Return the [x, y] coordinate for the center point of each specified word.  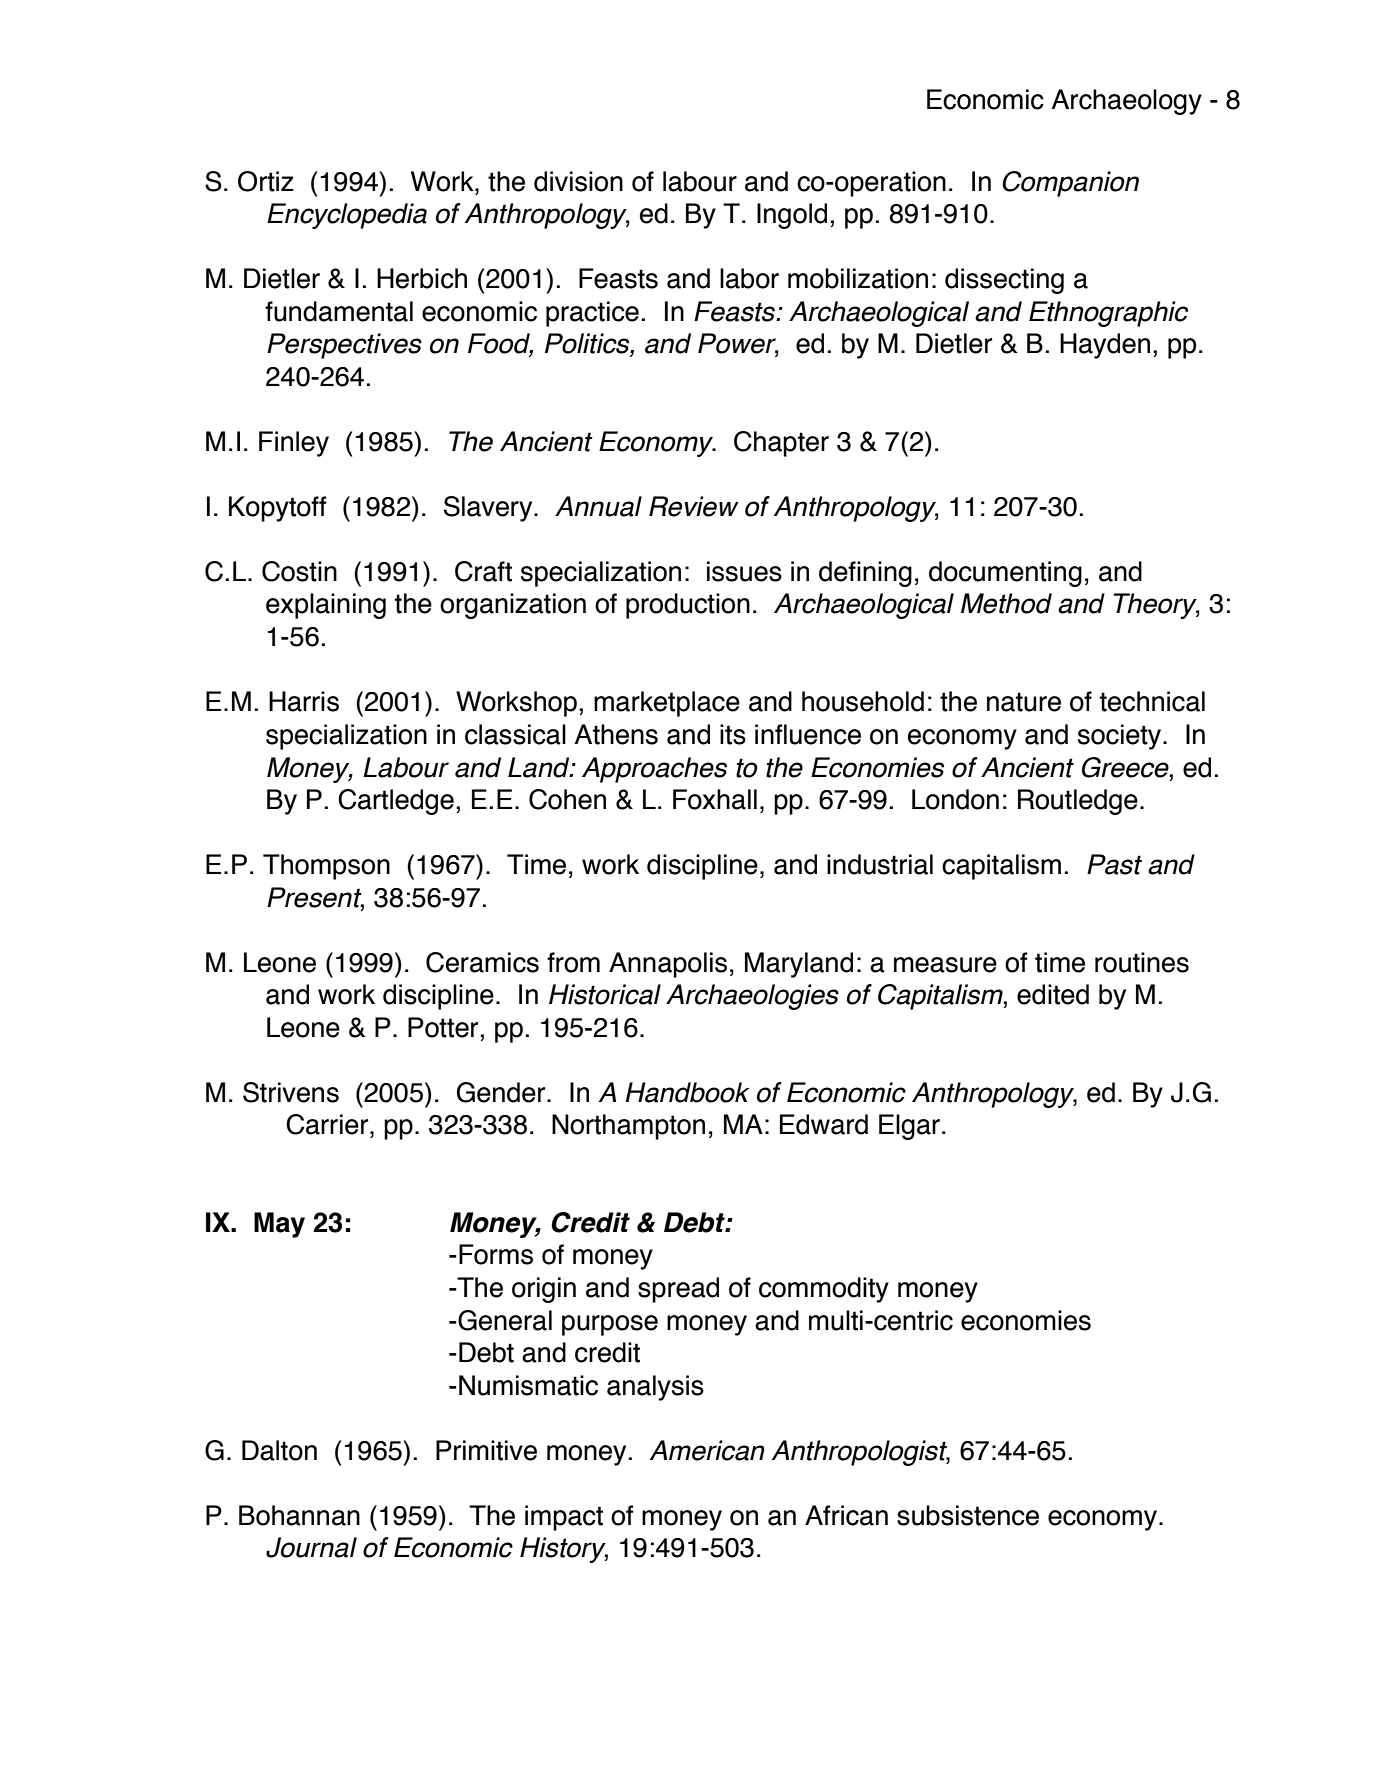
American [707, 1450]
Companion [1070, 184]
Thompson [326, 867]
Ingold [792, 216]
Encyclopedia [347, 216]
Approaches [654, 770]
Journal [311, 1547]
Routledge [1078, 802]
